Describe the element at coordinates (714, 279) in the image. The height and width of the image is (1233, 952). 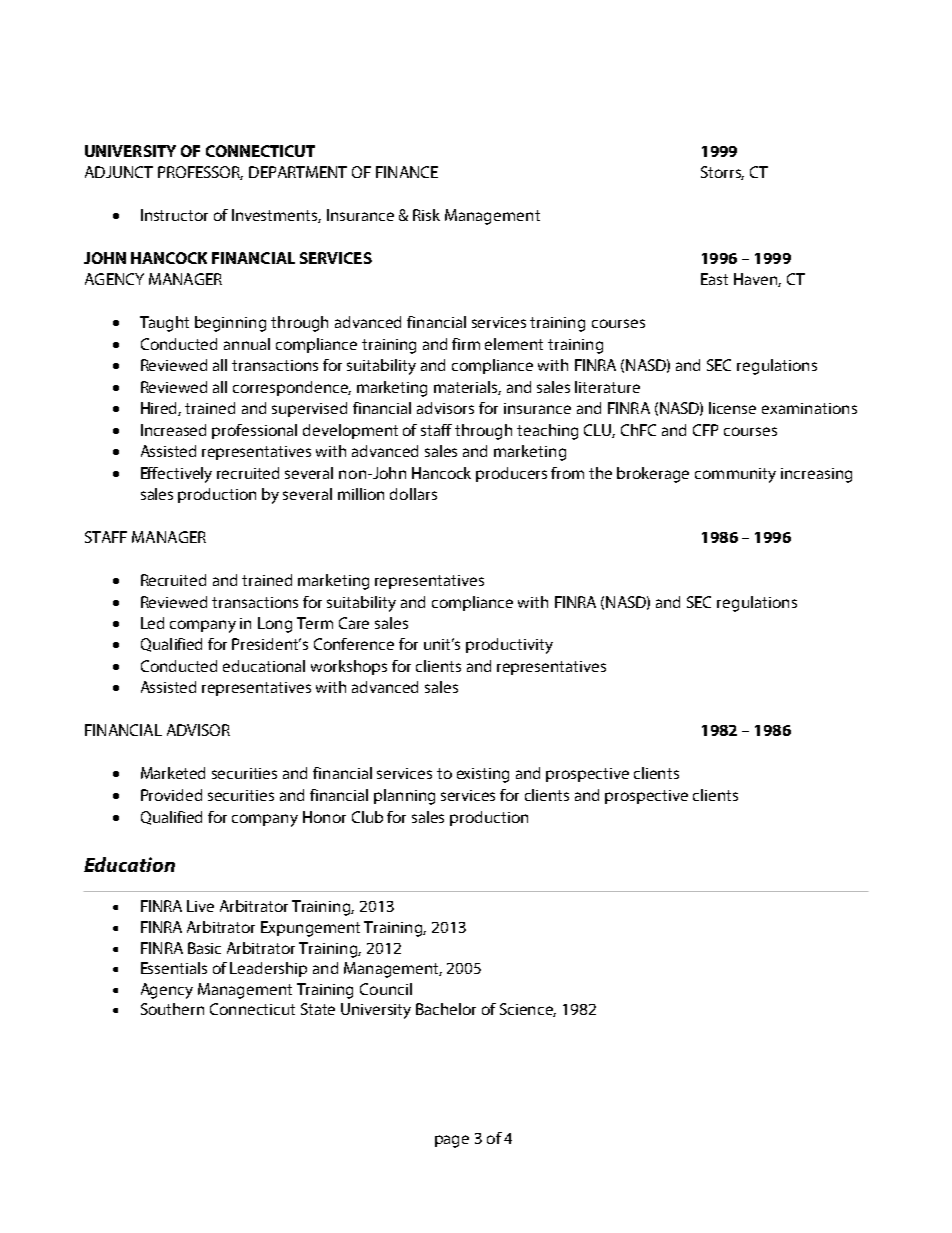
I see `East` at that location.
